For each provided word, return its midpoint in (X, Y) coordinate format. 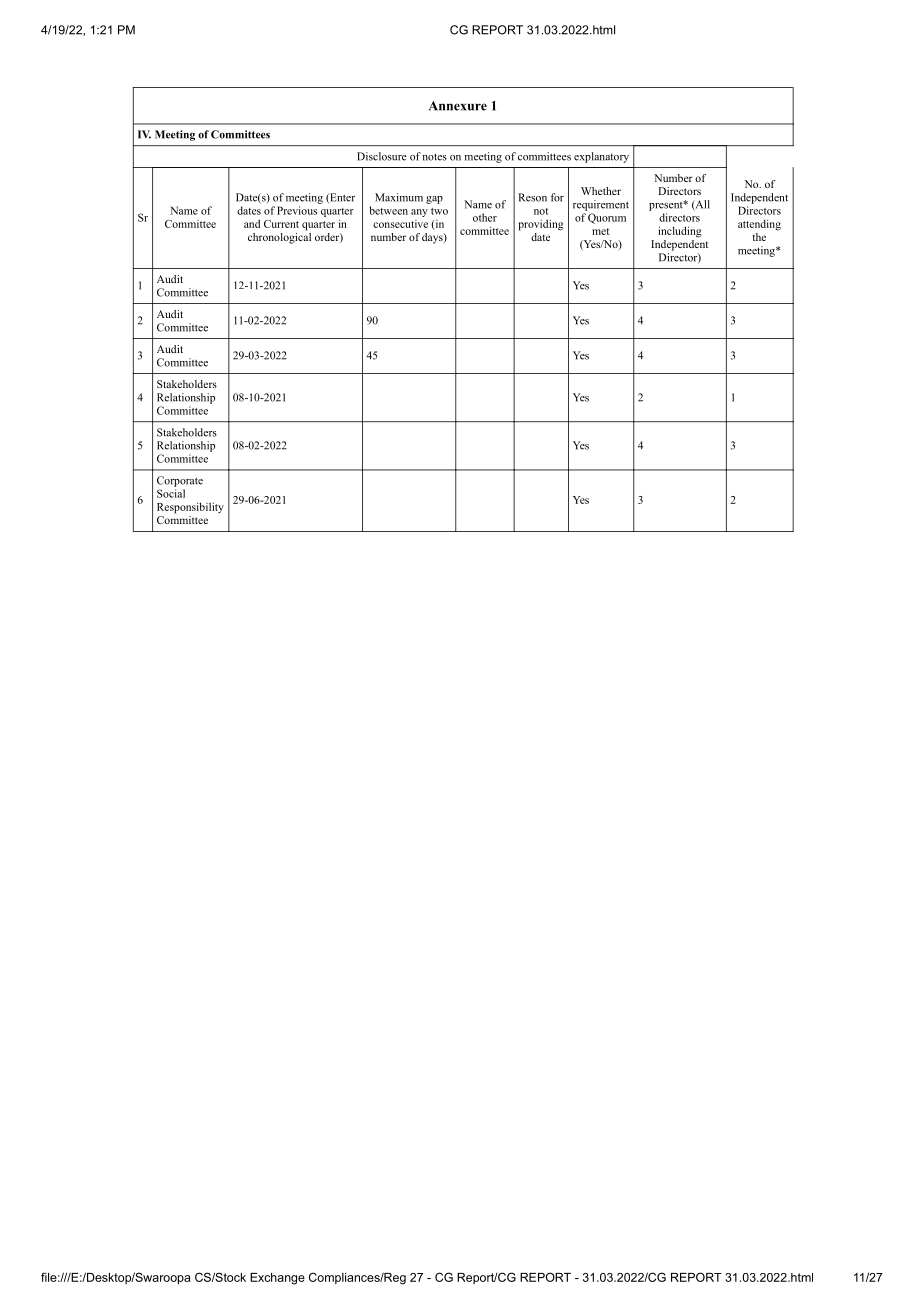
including (680, 232)
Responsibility (190, 508)
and (252, 223)
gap (434, 200)
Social (171, 493)
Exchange (277, 1279)
